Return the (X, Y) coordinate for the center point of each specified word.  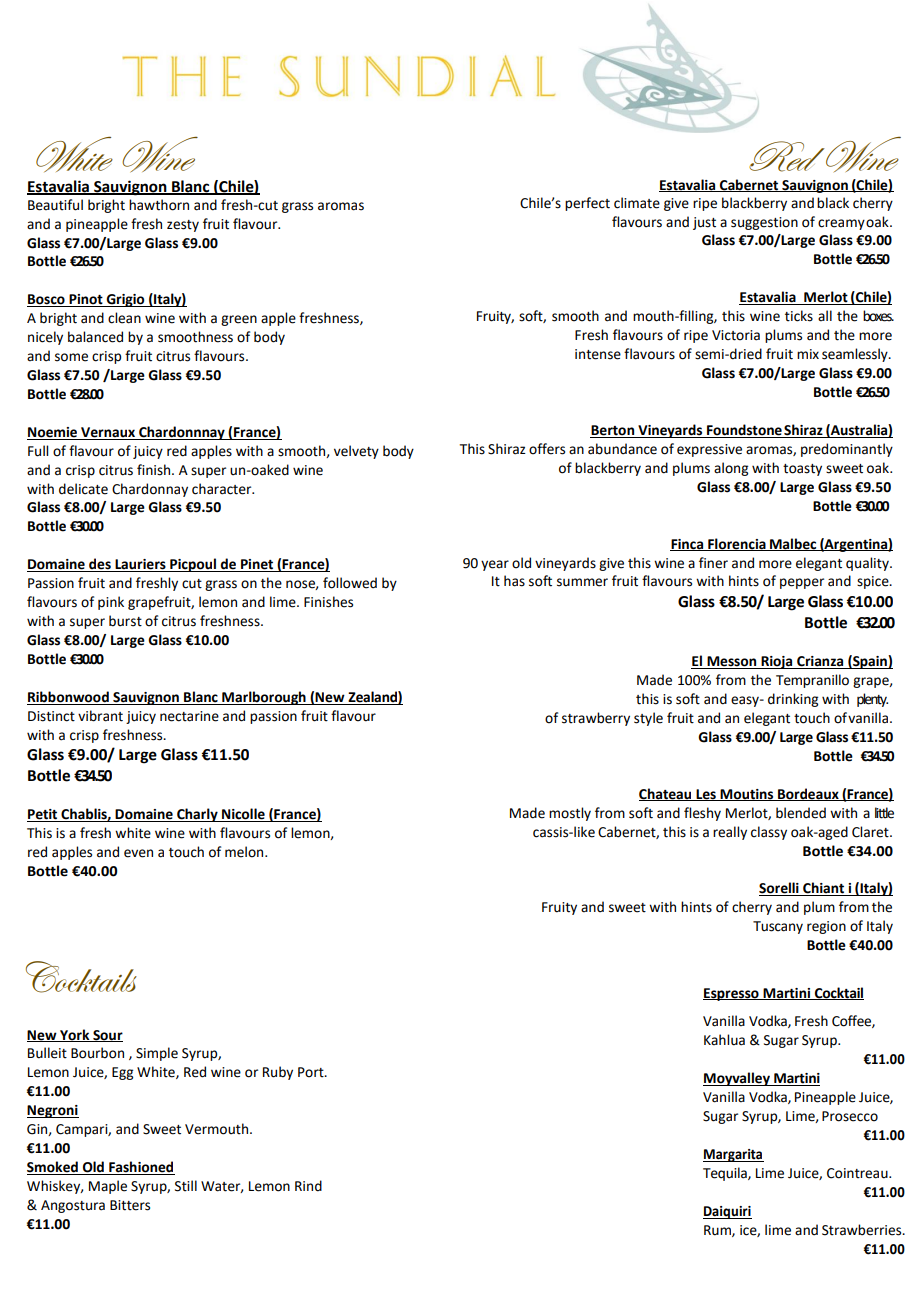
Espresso (732, 994)
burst (125, 621)
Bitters (130, 1205)
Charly (197, 815)
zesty (183, 226)
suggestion (764, 223)
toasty (802, 470)
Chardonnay (150, 490)
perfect (587, 204)
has (514, 581)
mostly (570, 814)
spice (874, 582)
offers (547, 449)
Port (312, 1072)
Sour (107, 1036)
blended (801, 813)
